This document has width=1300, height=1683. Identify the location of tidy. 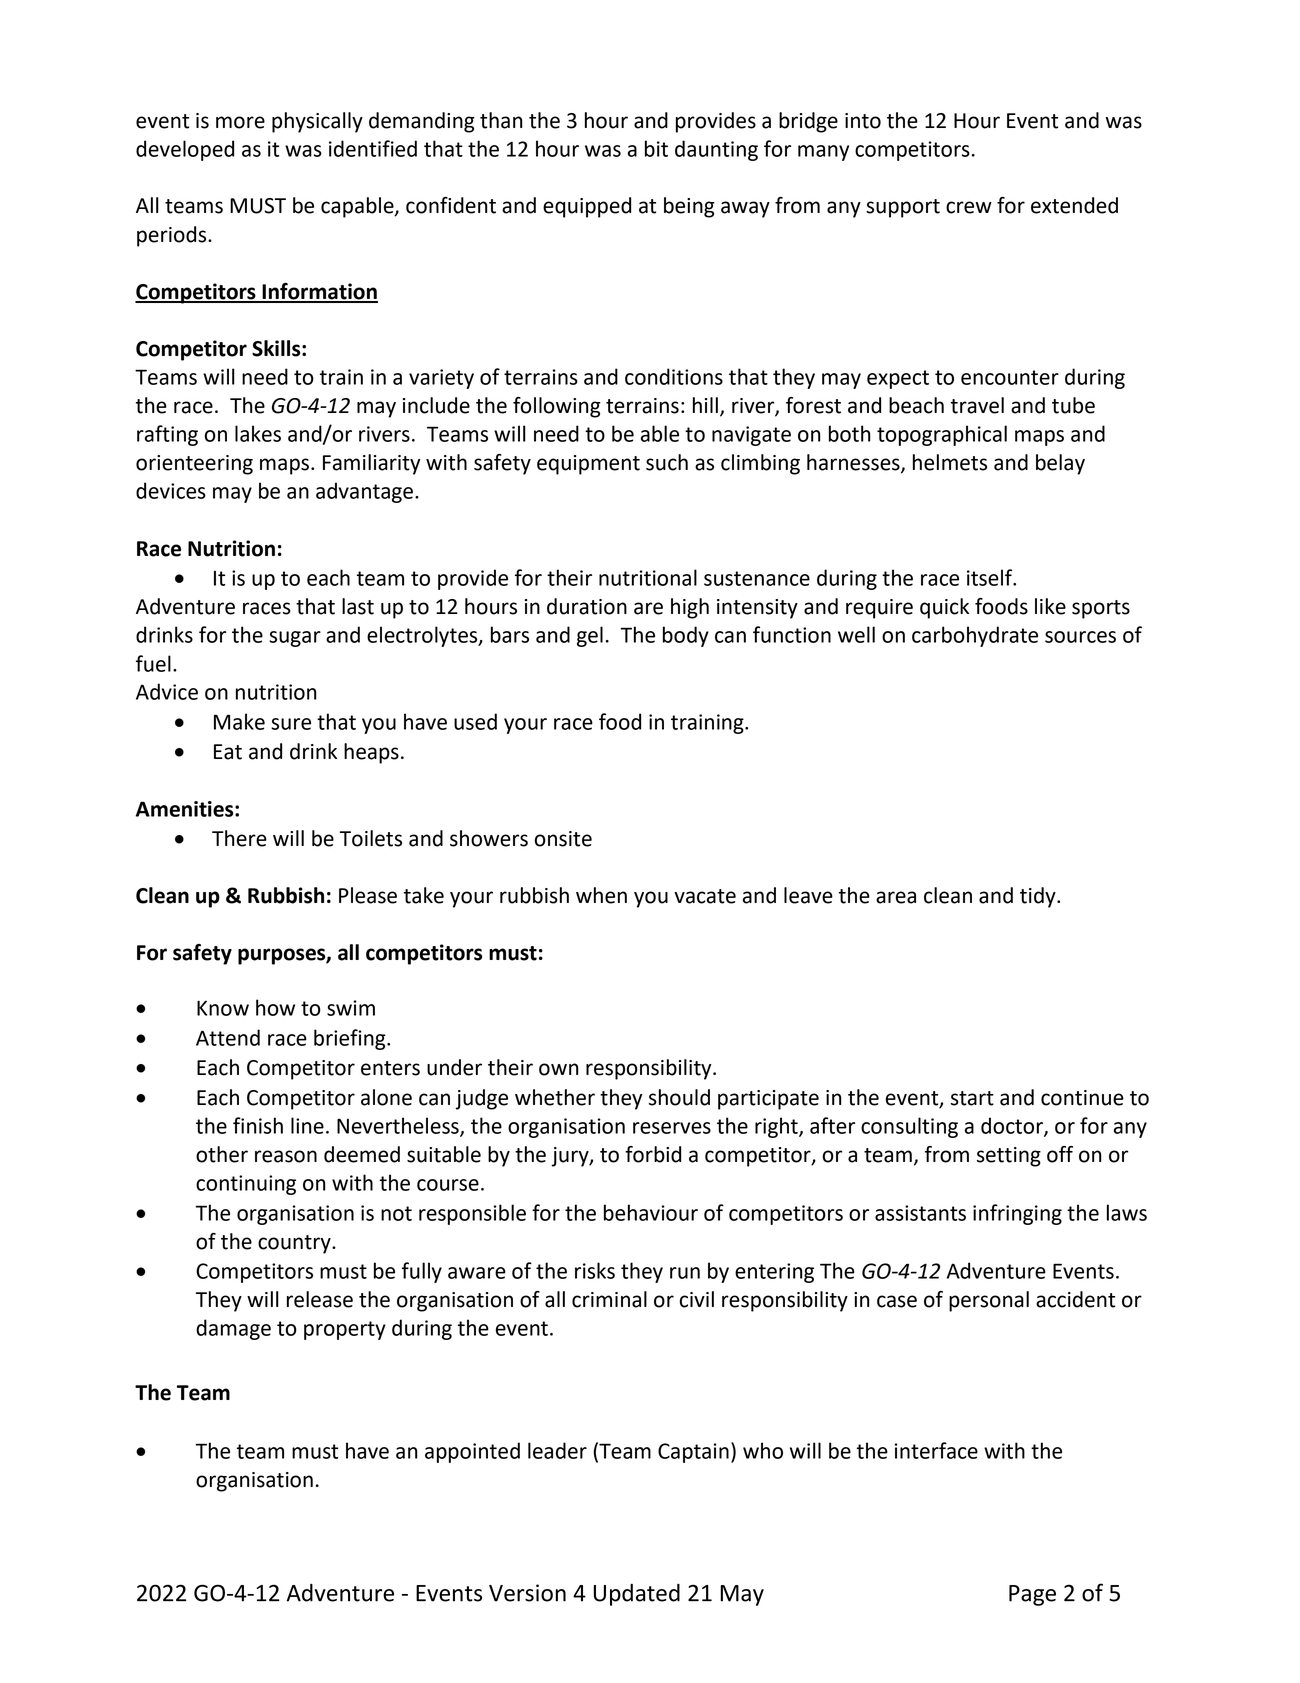
(1039, 897).
